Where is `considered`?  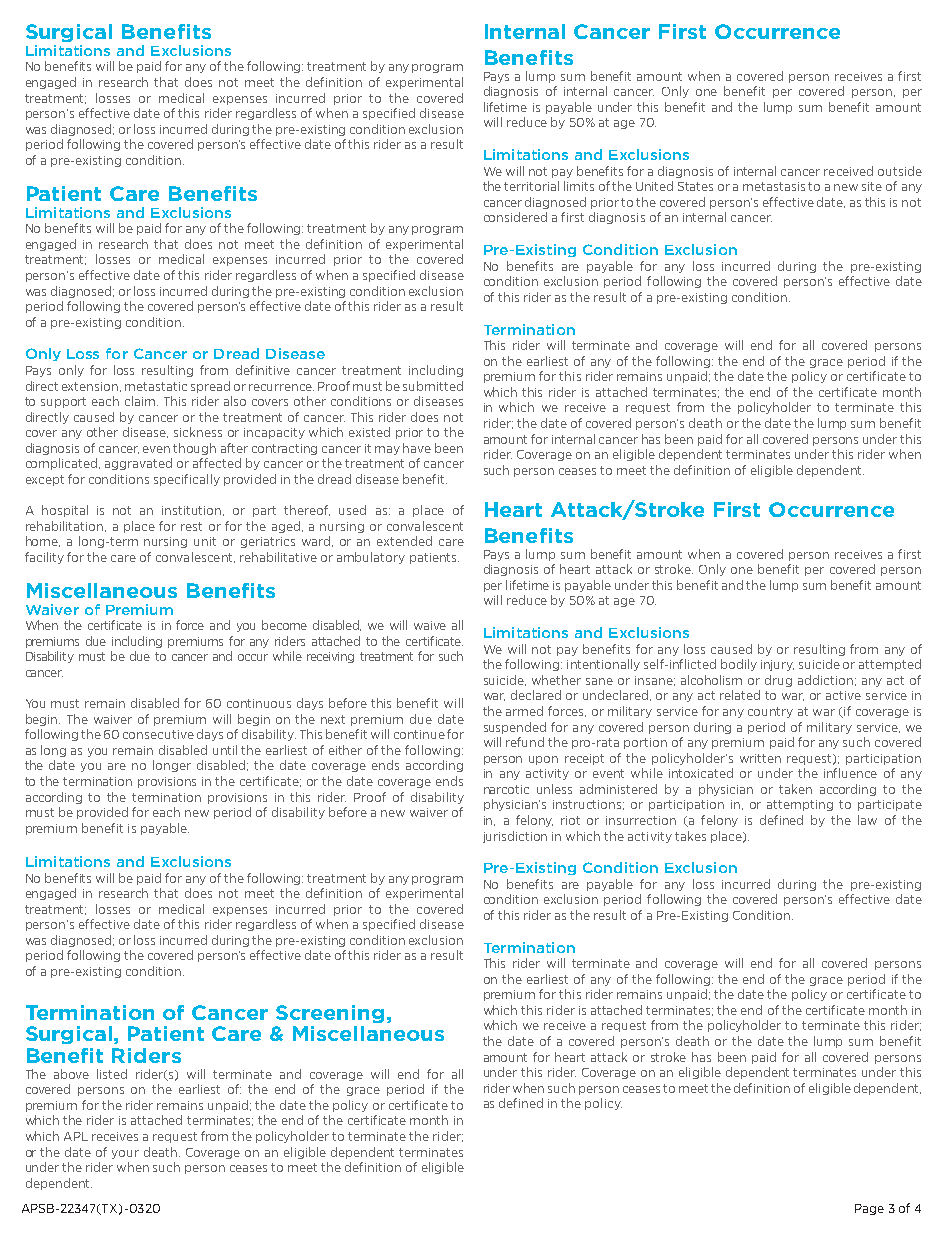
considered is located at coordinates (515, 217).
